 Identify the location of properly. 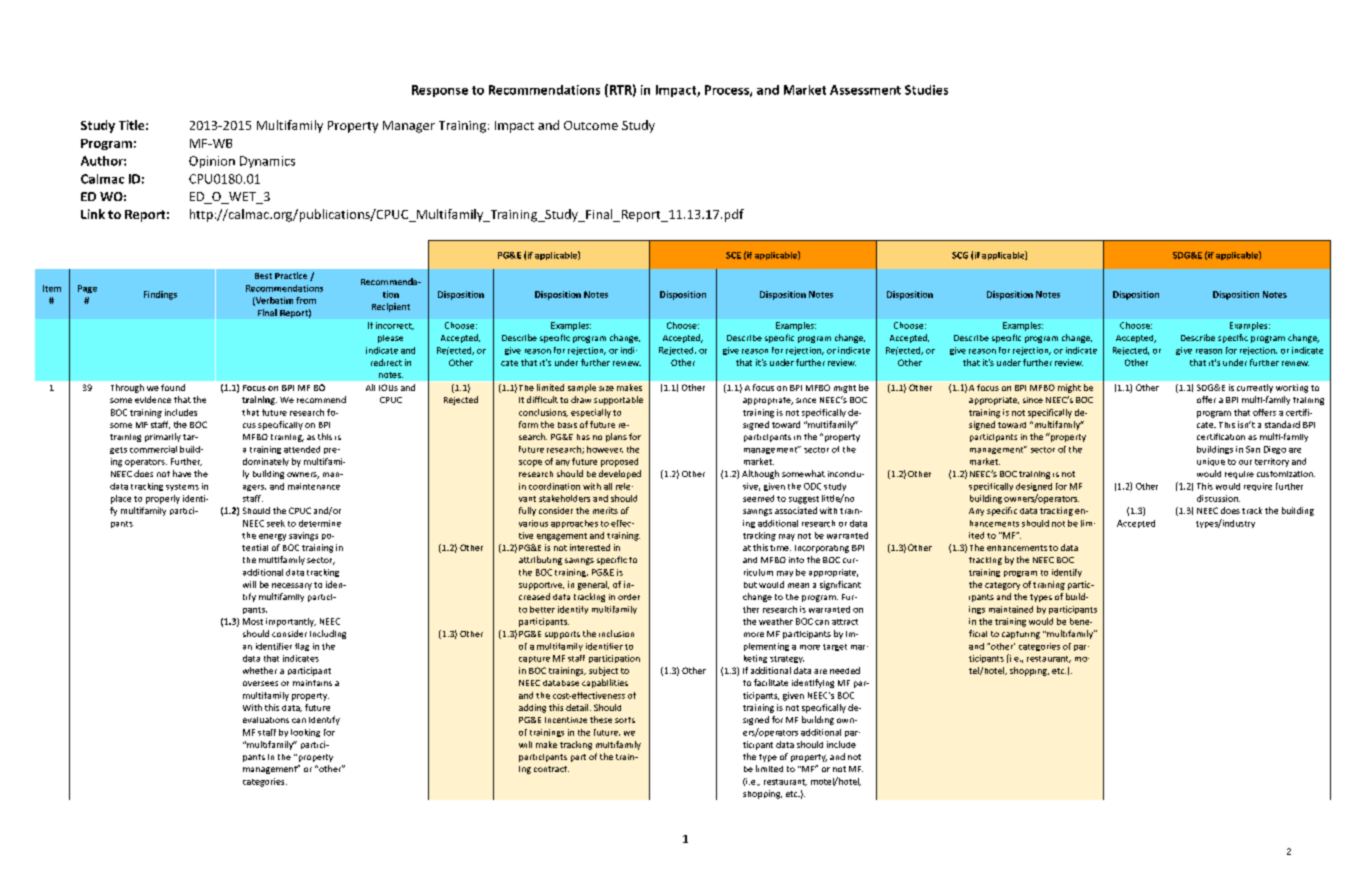
(163, 499).
